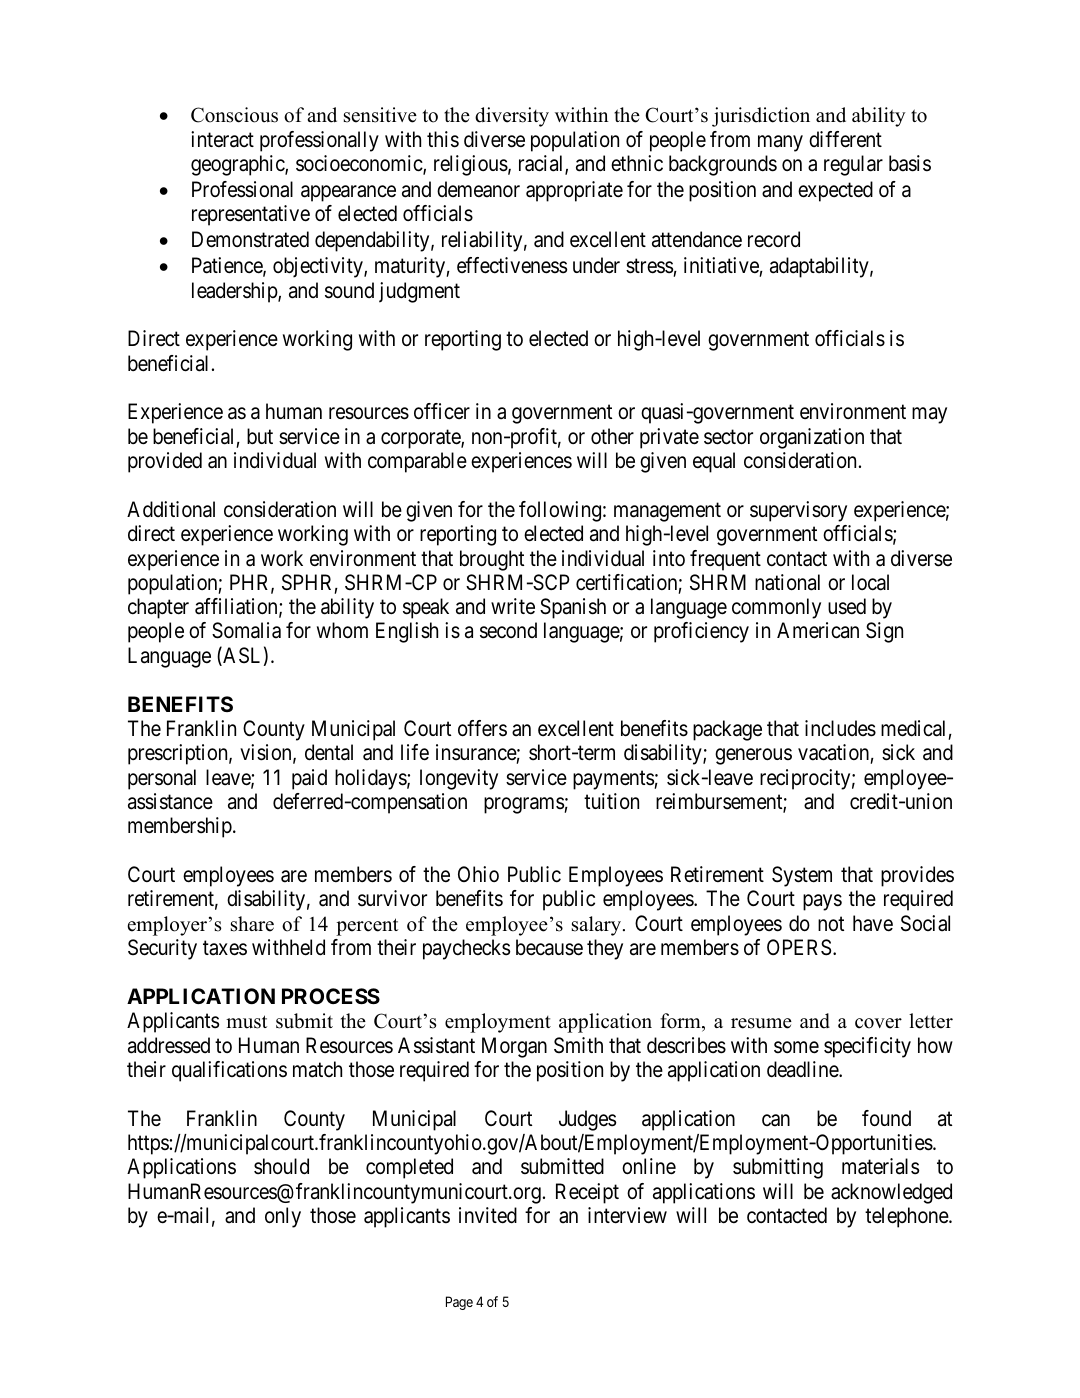 The width and height of the screenshot is (1080, 1398). Describe the element at coordinates (578, 1045) in the screenshot. I see `Smith` at that location.
